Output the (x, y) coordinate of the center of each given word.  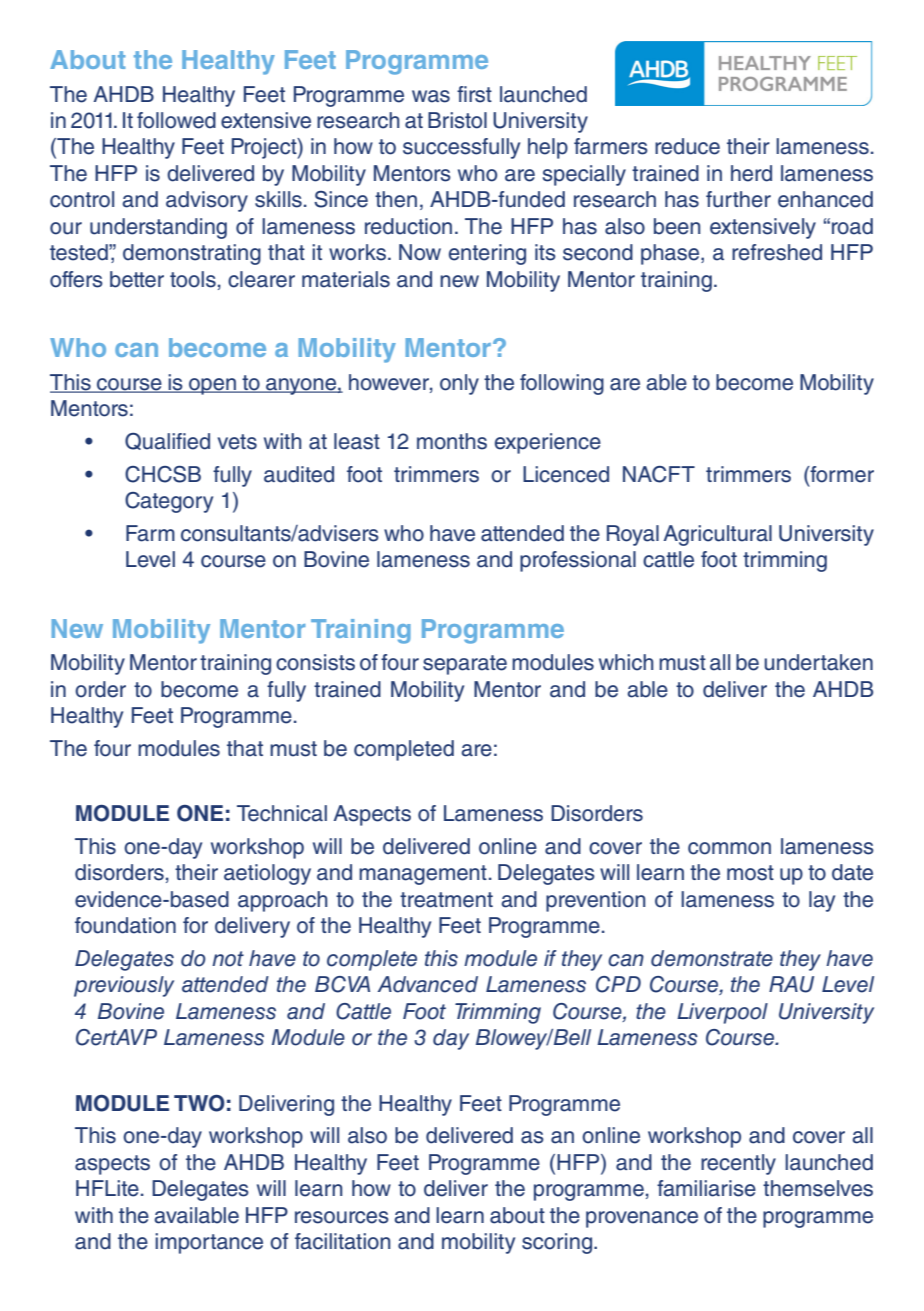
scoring (557, 1243)
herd (751, 173)
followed (176, 120)
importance (209, 1243)
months (452, 441)
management (423, 875)
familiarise (706, 1188)
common (729, 848)
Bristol (457, 120)
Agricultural (717, 535)
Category (169, 502)
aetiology (267, 874)
